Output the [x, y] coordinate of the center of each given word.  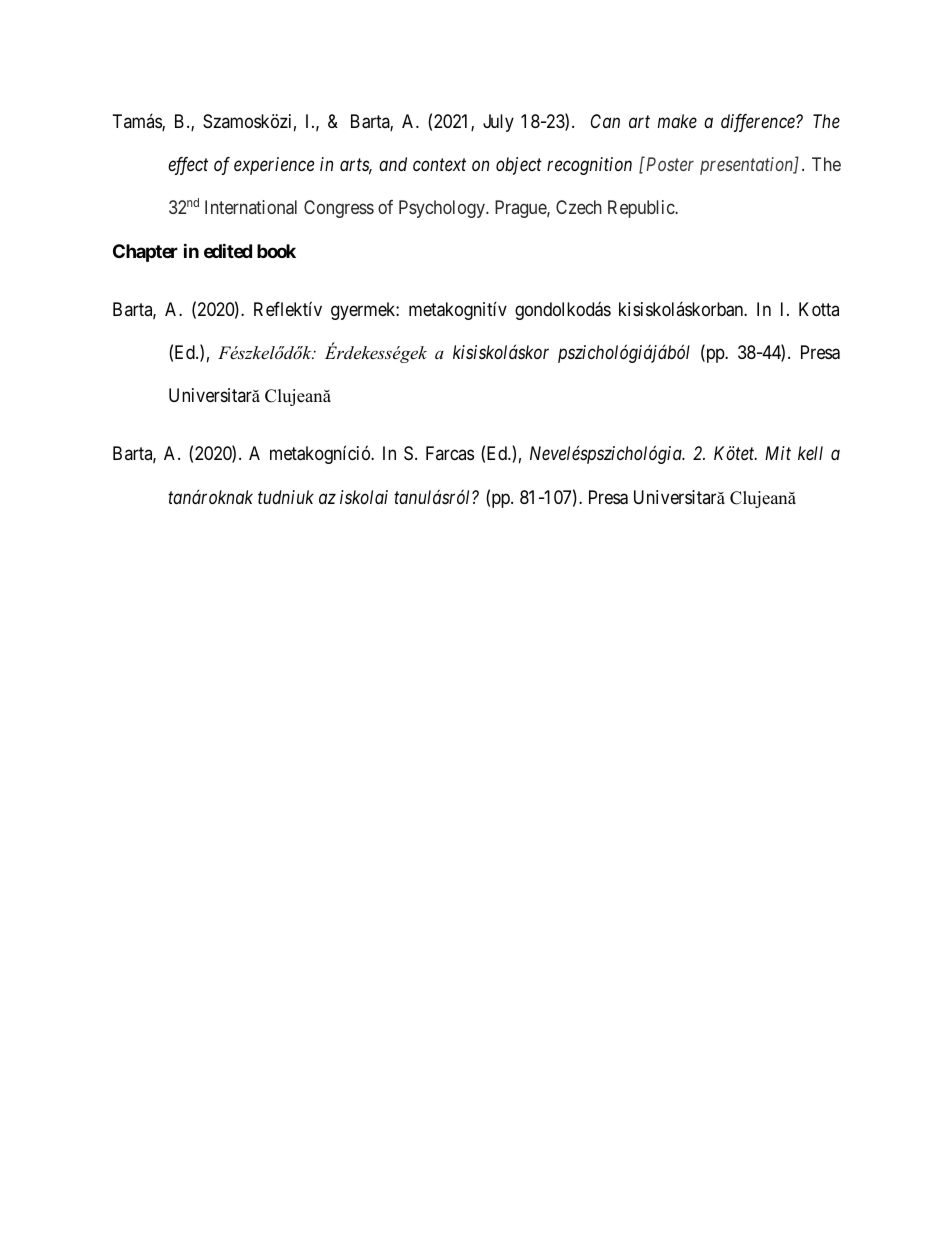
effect [188, 166]
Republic [642, 209]
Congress [339, 209]
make [677, 121]
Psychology [443, 209]
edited [228, 250]
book [276, 251]
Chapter [145, 253]
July [498, 123]
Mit [778, 453]
